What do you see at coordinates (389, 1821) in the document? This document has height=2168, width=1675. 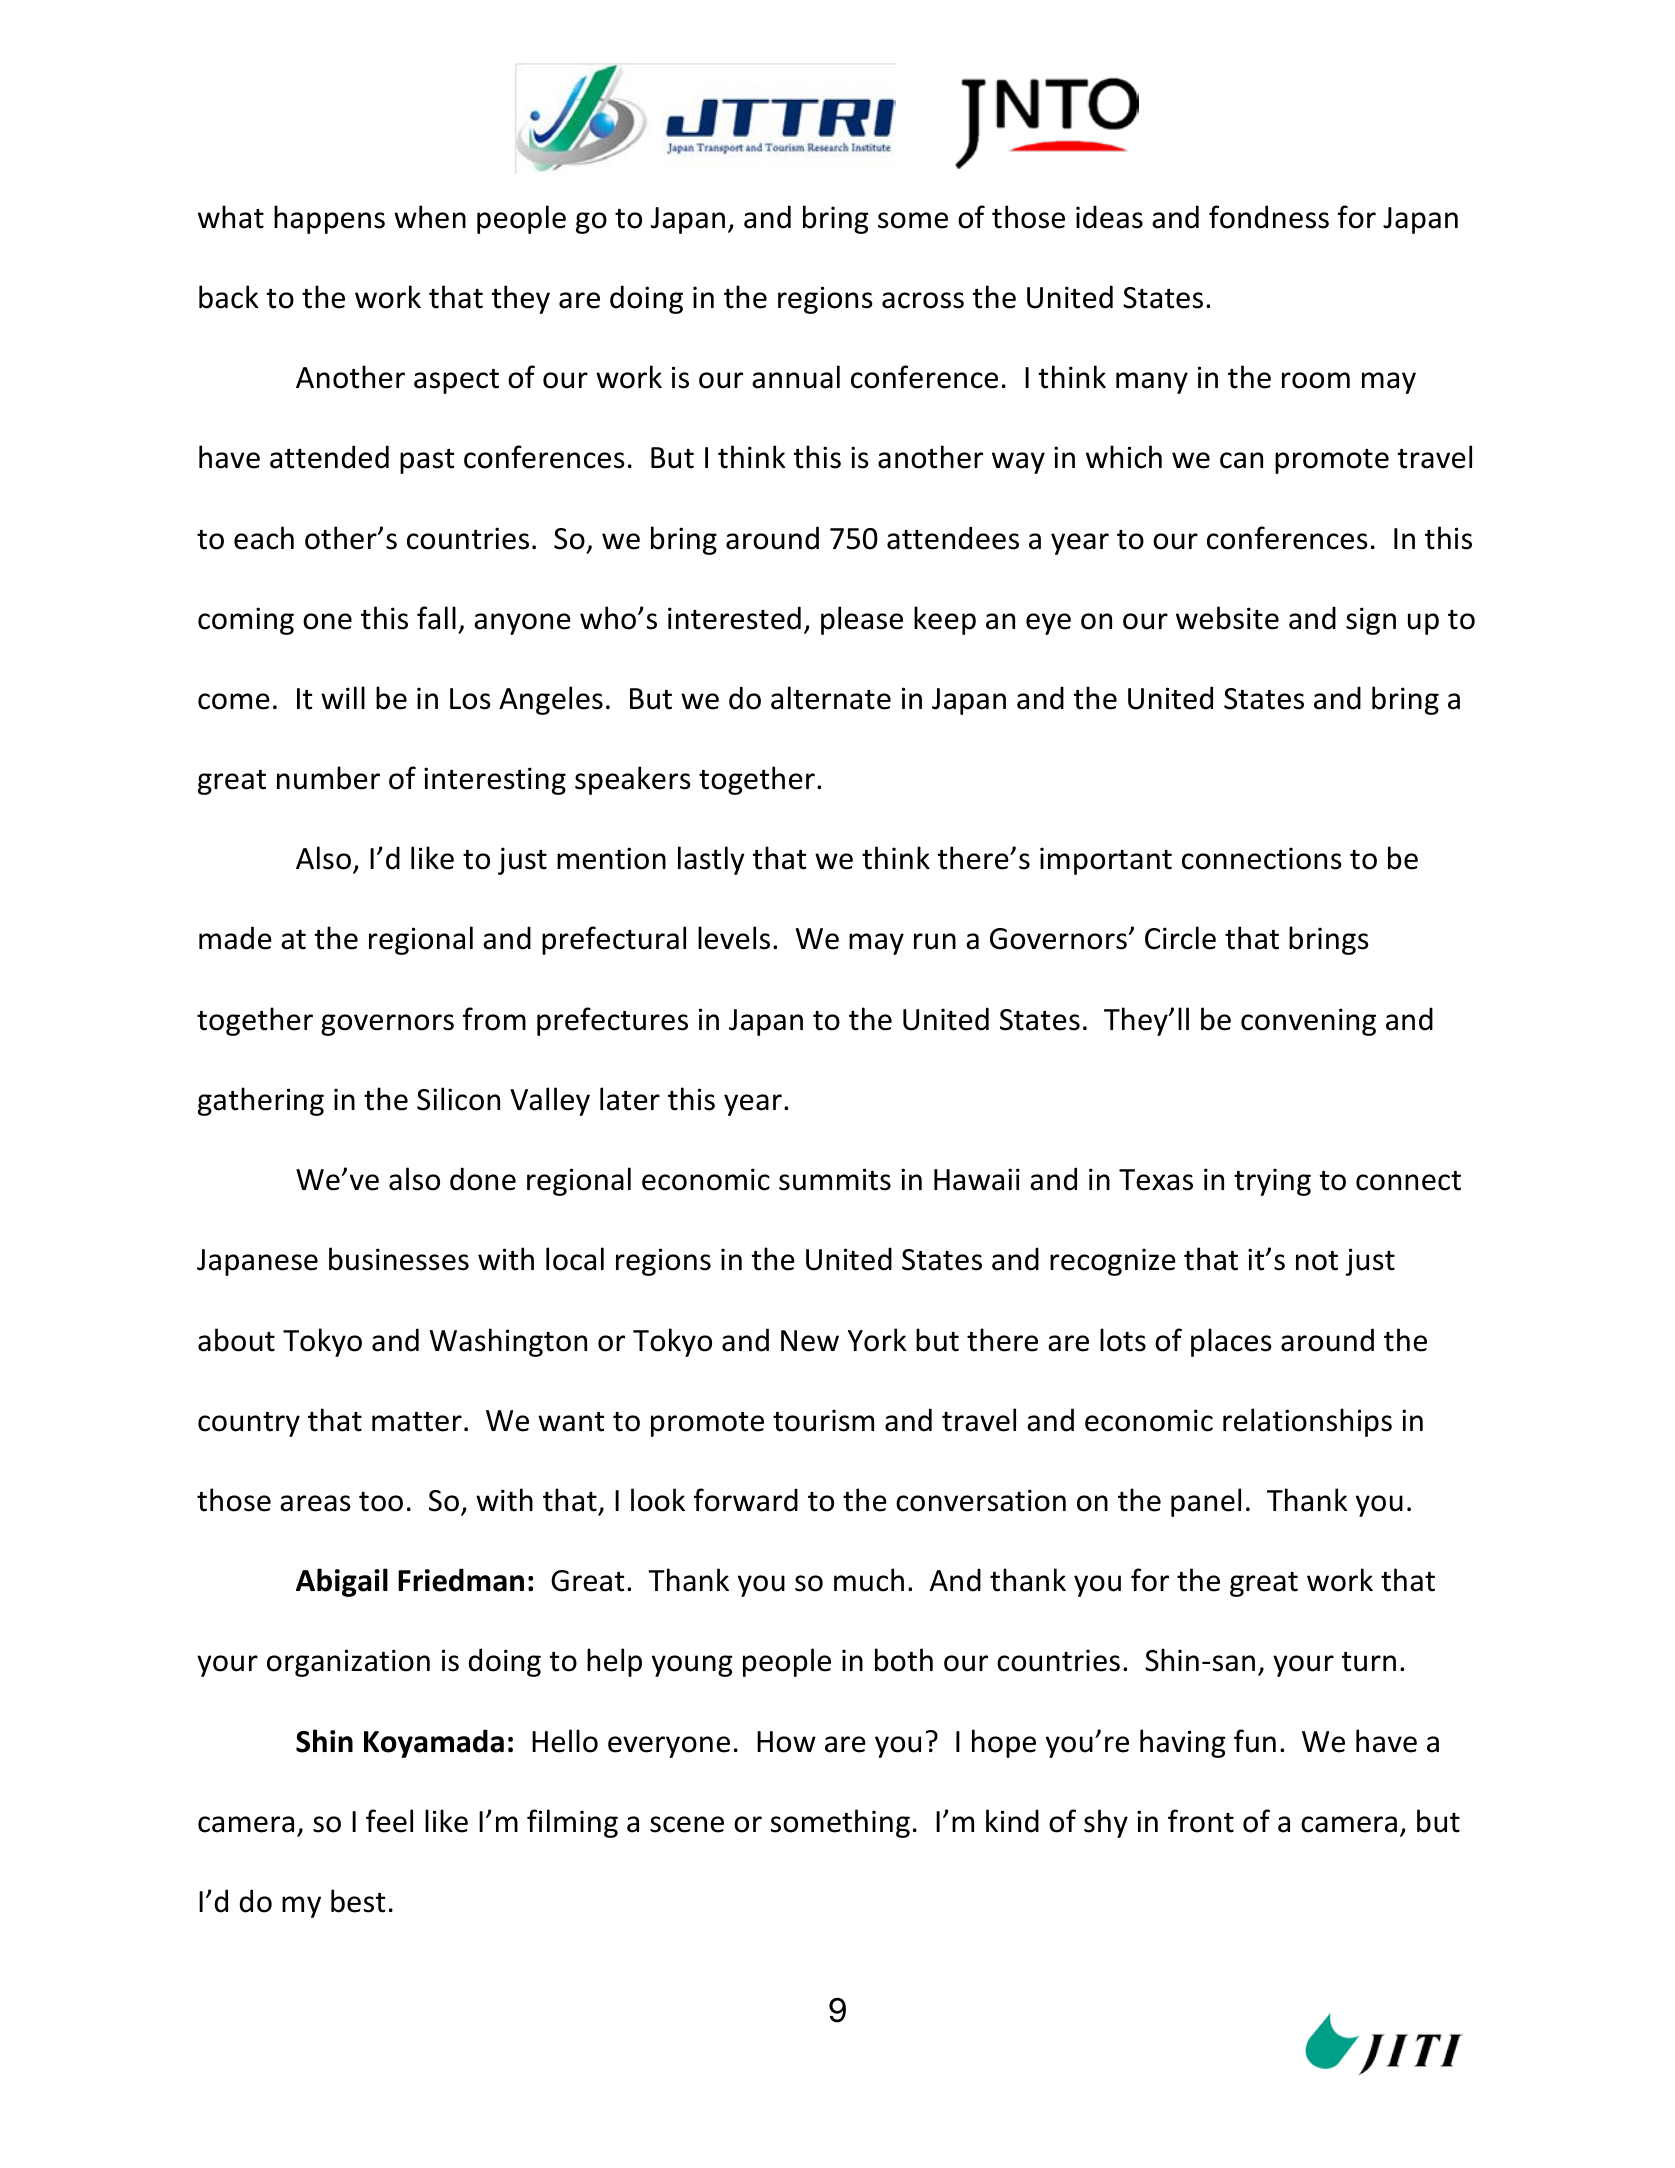 I see `feel` at bounding box center [389, 1821].
